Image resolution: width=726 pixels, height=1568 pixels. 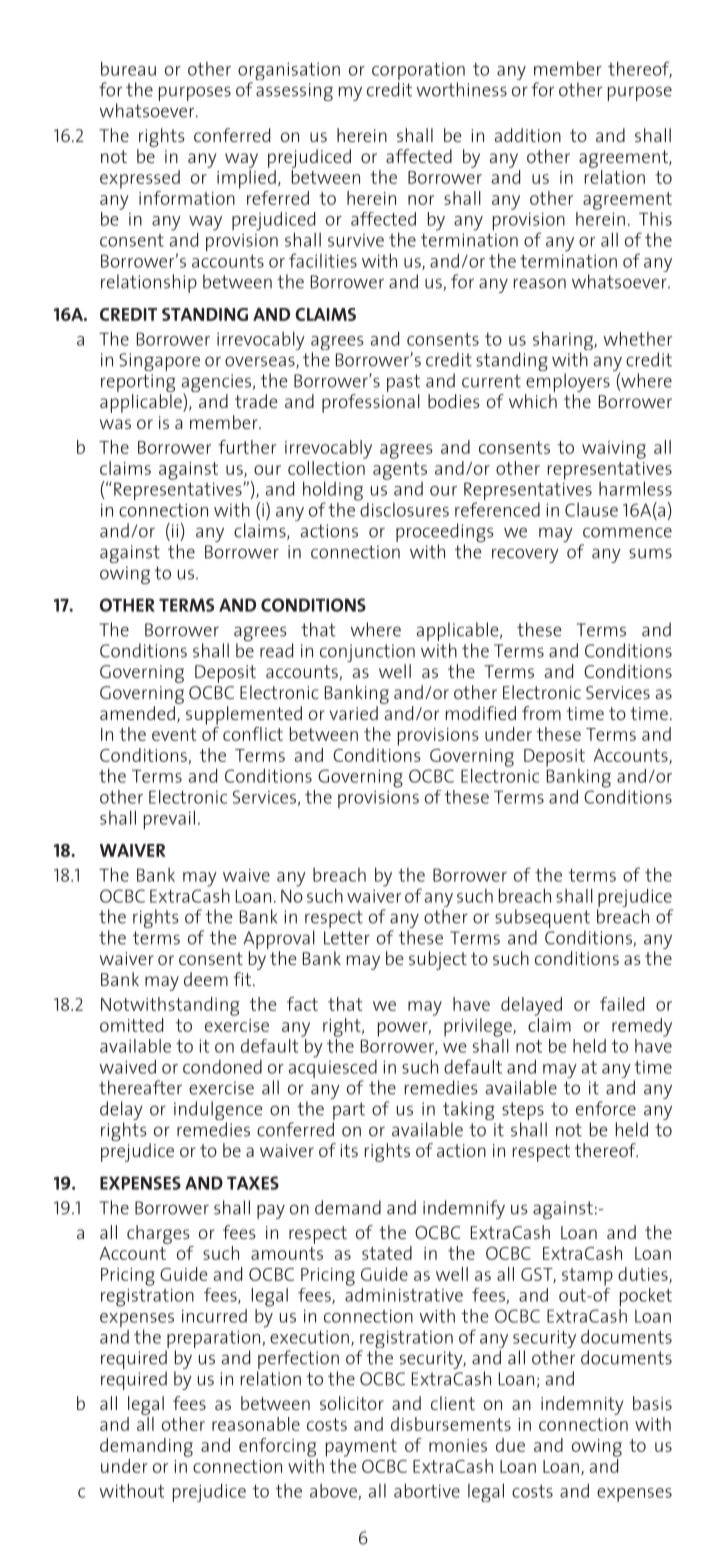 What do you see at coordinates (418, 73) in the screenshot?
I see `corporation` at bounding box center [418, 73].
